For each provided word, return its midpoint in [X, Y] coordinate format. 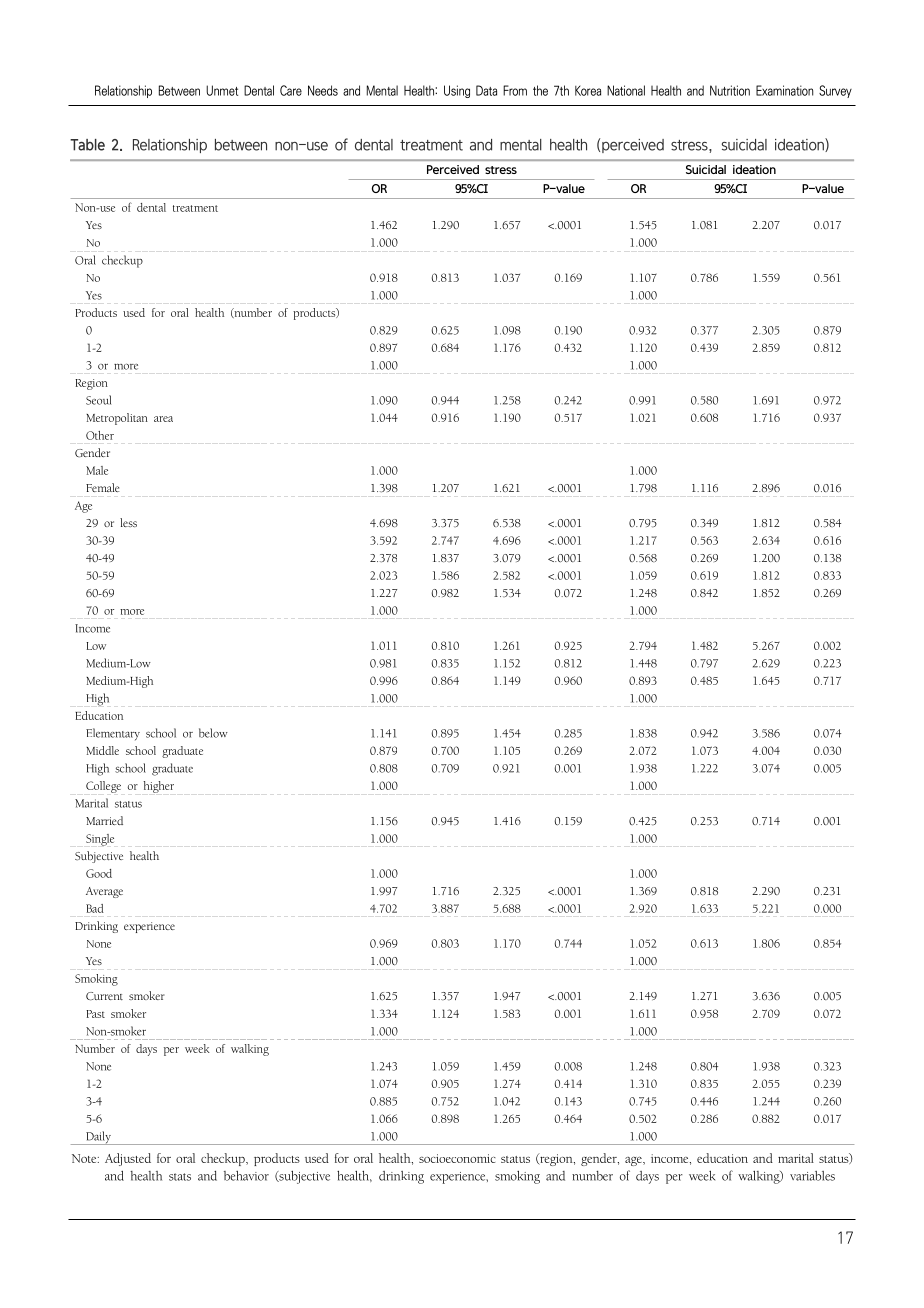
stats [180, 1177]
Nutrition [730, 90]
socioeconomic [457, 1158]
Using [457, 91]
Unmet [222, 90]
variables [812, 1176]
